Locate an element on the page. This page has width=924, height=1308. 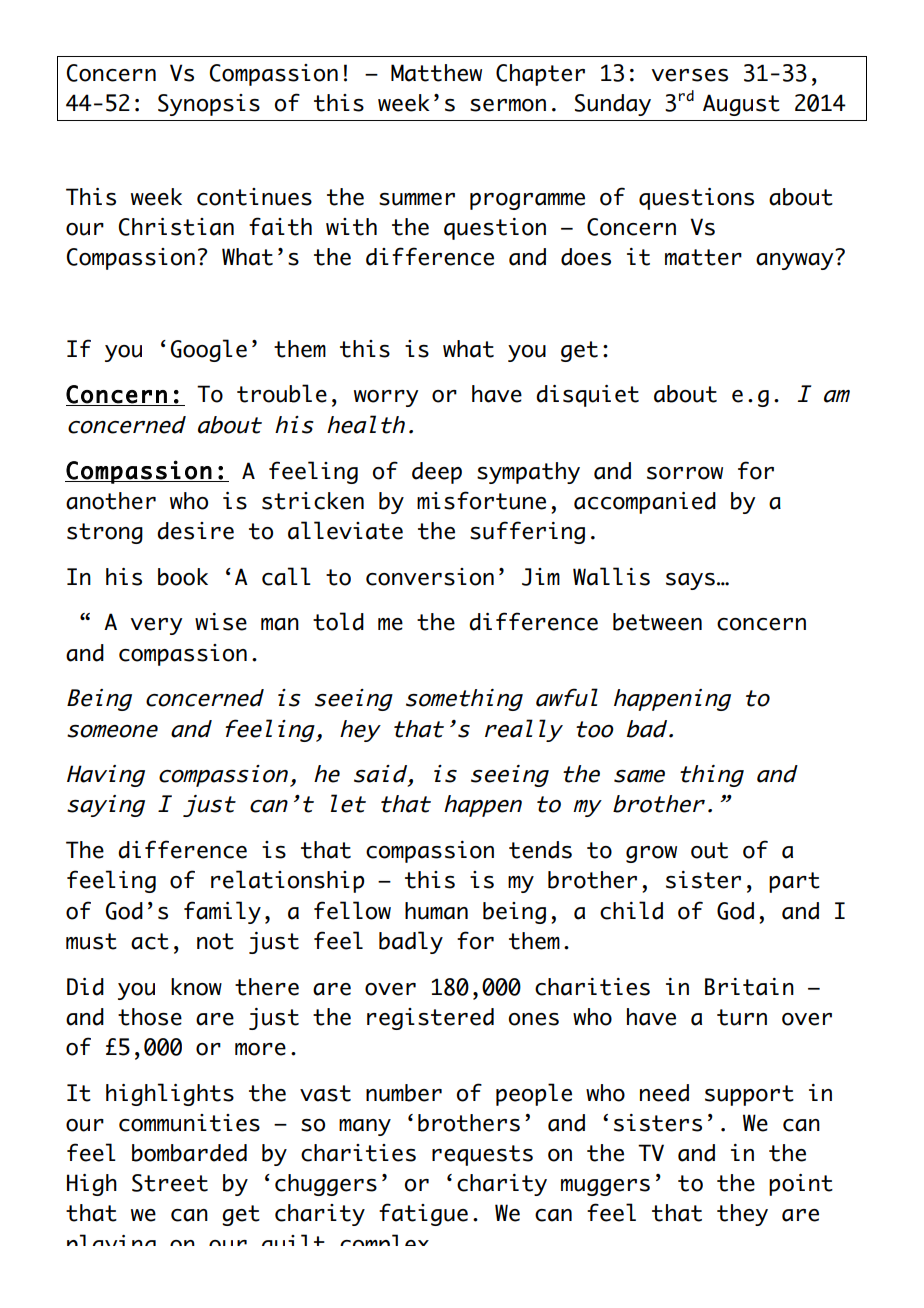
Street is located at coordinates (170, 1183).
